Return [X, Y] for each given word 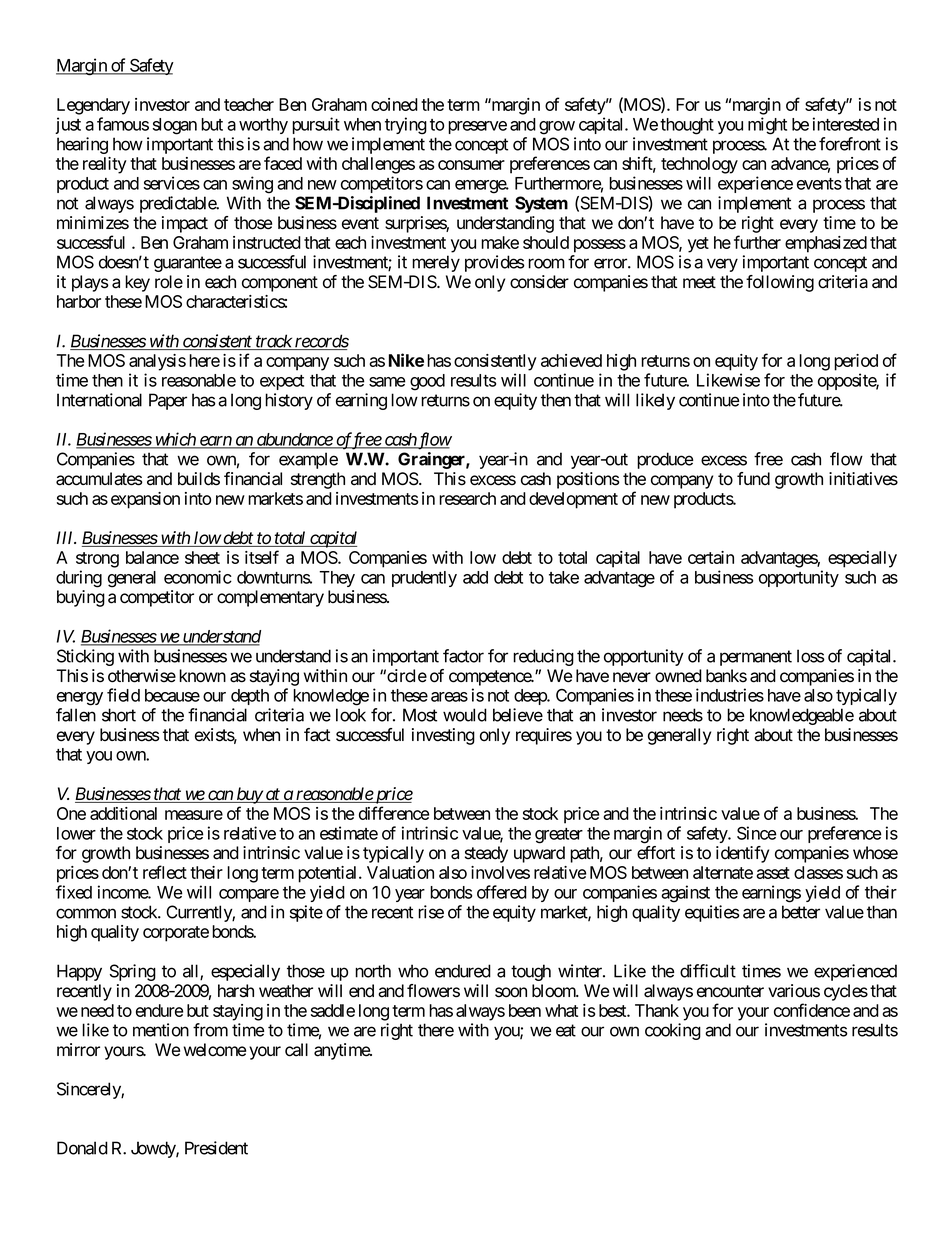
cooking [673, 1031]
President [216, 1148]
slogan [175, 126]
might [767, 126]
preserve [477, 127]
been [525, 1010]
